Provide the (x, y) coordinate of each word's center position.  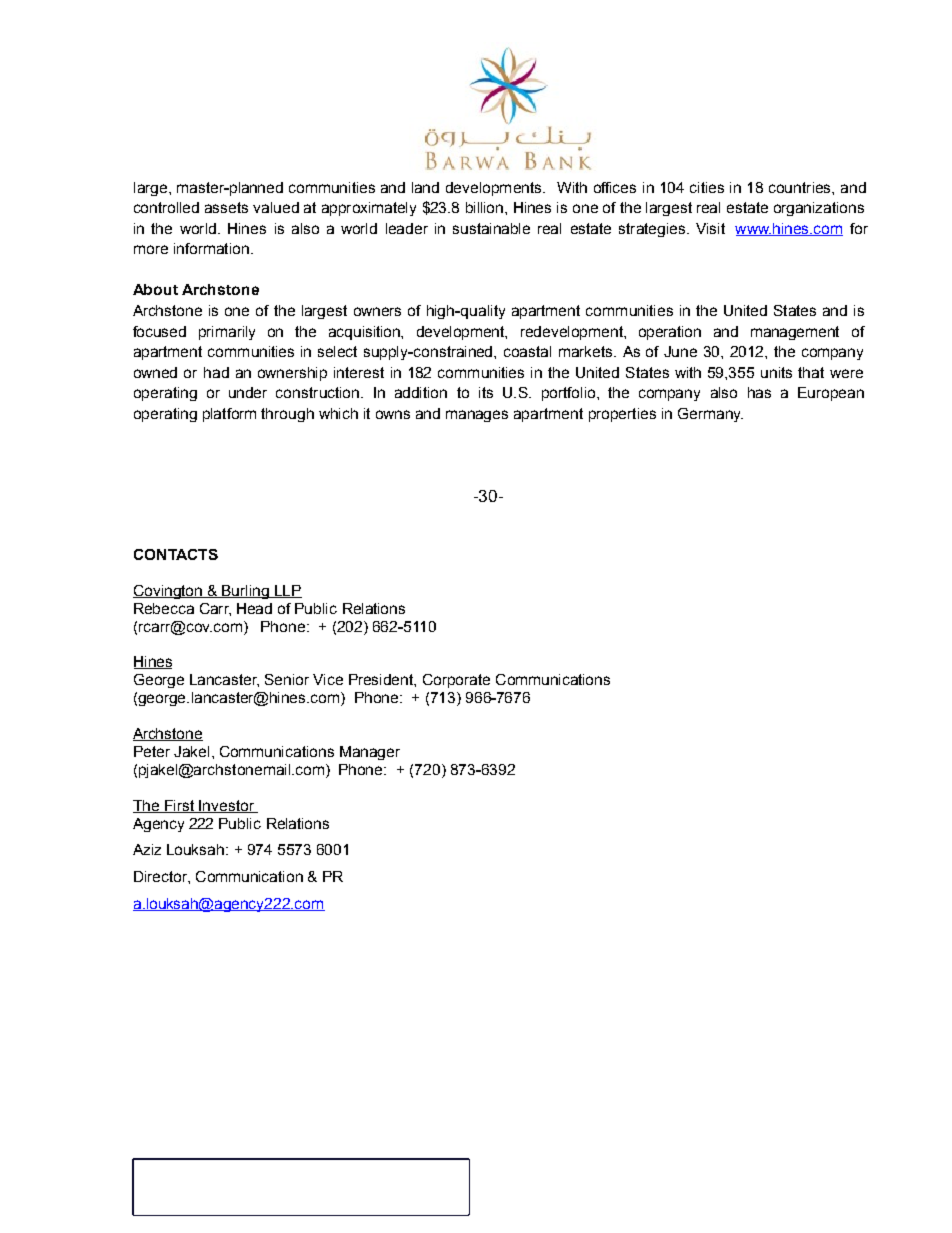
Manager (370, 753)
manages (477, 416)
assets (226, 207)
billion (486, 207)
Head (254, 608)
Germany (710, 415)
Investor (227, 806)
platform (229, 415)
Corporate (456, 681)
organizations (819, 209)
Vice (328, 679)
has (759, 392)
